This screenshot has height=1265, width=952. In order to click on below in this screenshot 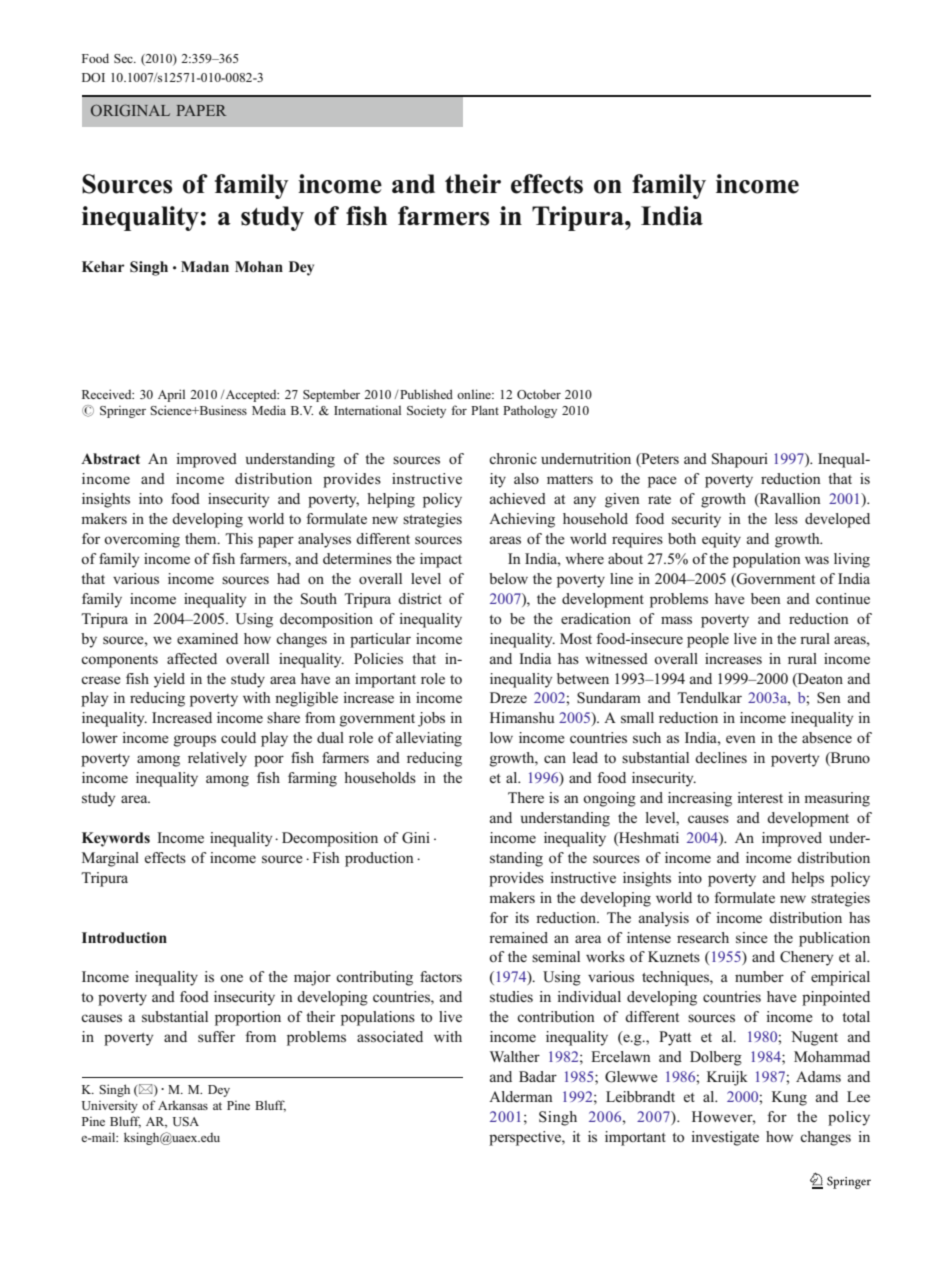, I will do `click(508, 578)`.
